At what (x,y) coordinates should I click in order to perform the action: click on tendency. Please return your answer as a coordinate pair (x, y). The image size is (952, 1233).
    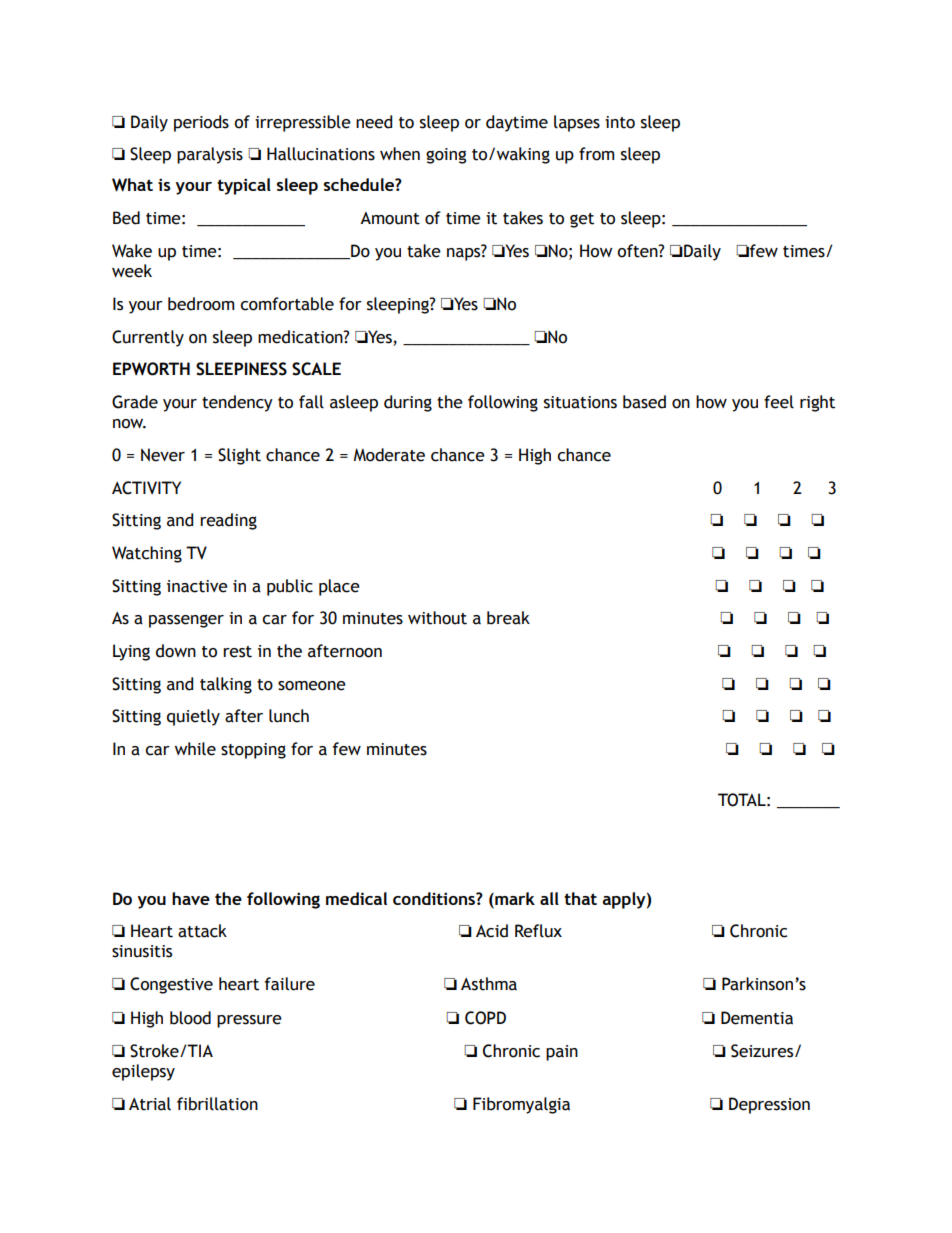
    Looking at the image, I should click on (237, 403).
